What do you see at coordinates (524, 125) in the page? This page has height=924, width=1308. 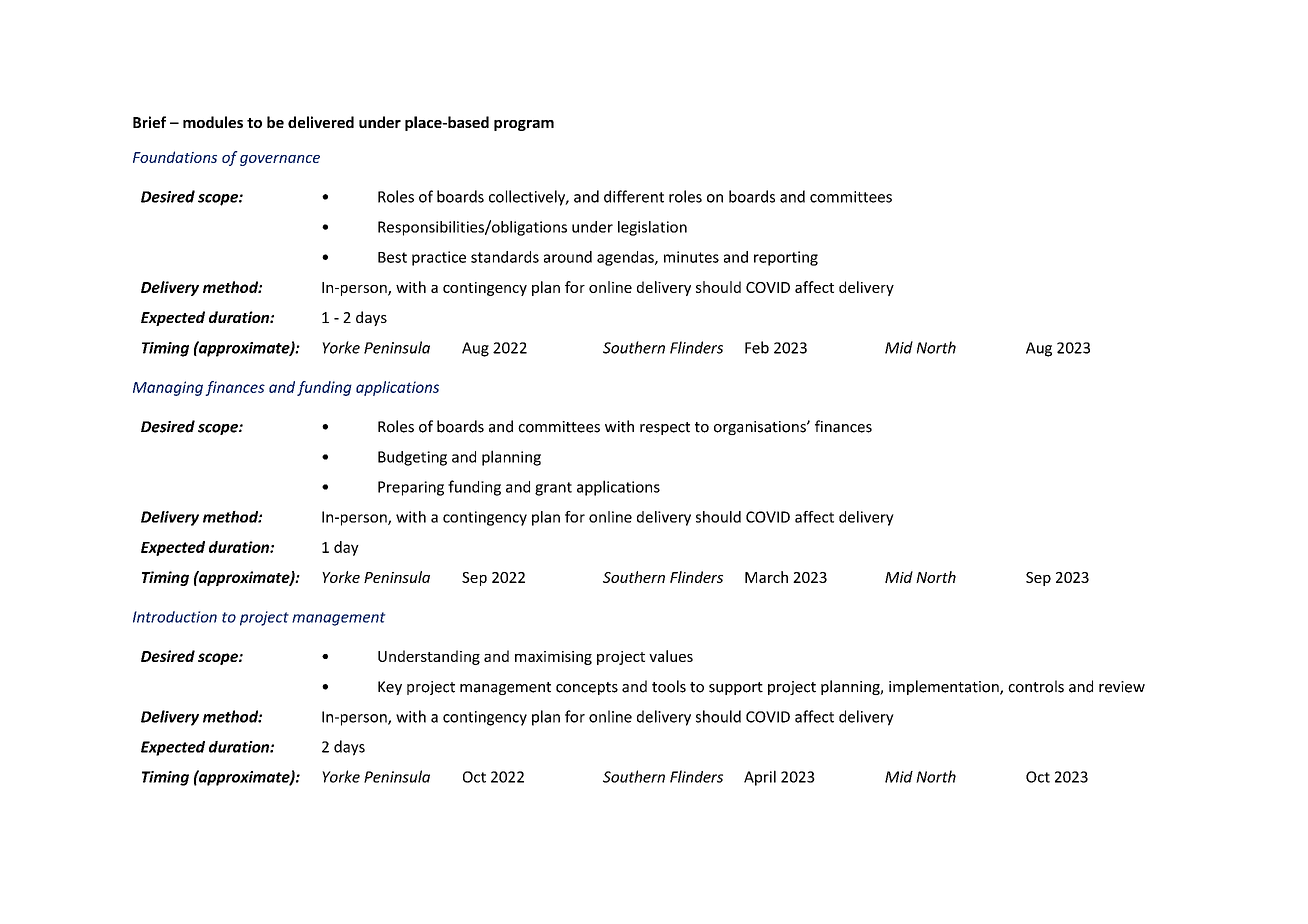 I see `program` at bounding box center [524, 125].
